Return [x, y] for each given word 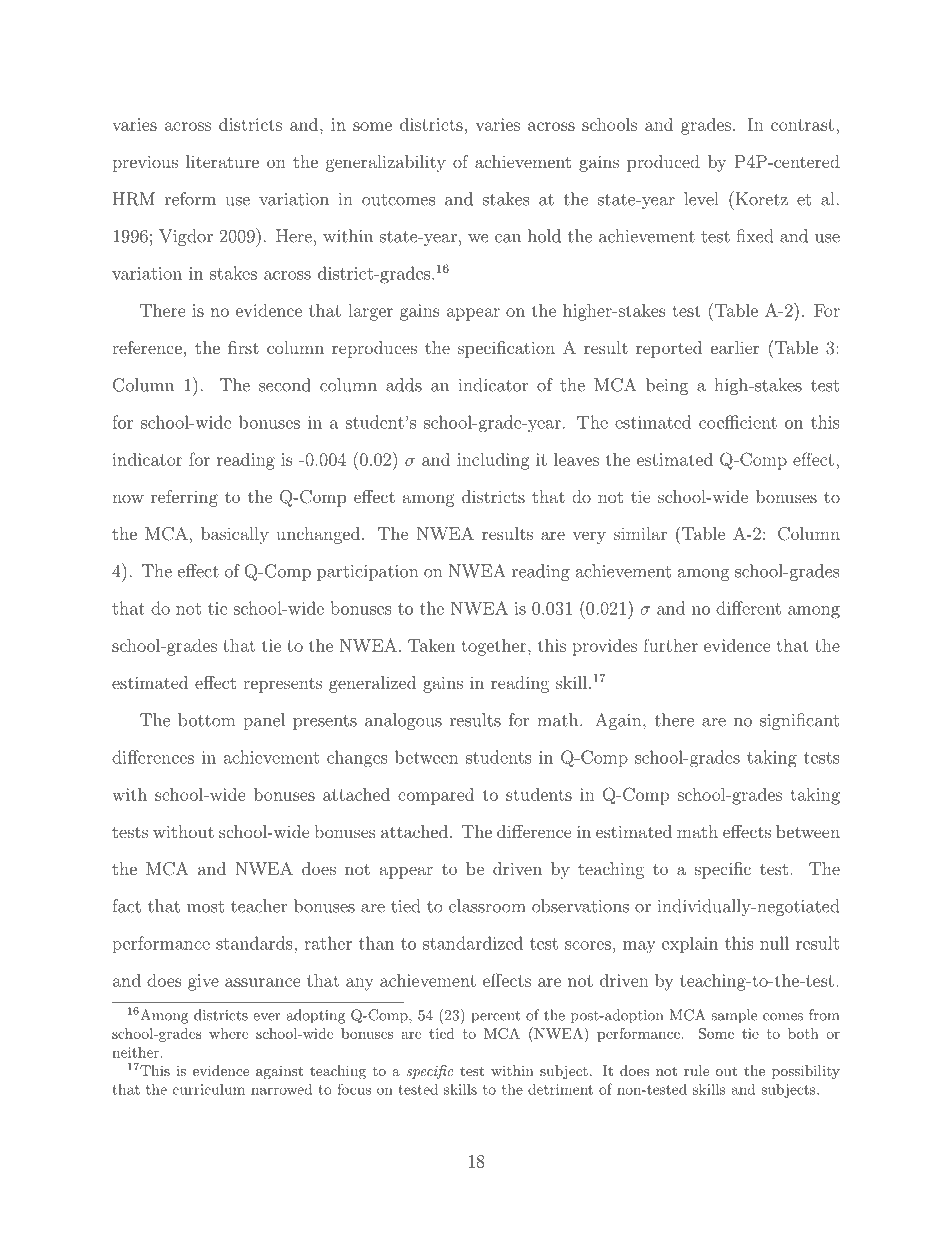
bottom [206, 720]
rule [696, 1070]
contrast [802, 125]
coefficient [738, 422]
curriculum [209, 1089]
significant [799, 721]
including [493, 461]
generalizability [386, 163]
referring [184, 498]
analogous [403, 721]
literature [222, 161]
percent [495, 1017]
